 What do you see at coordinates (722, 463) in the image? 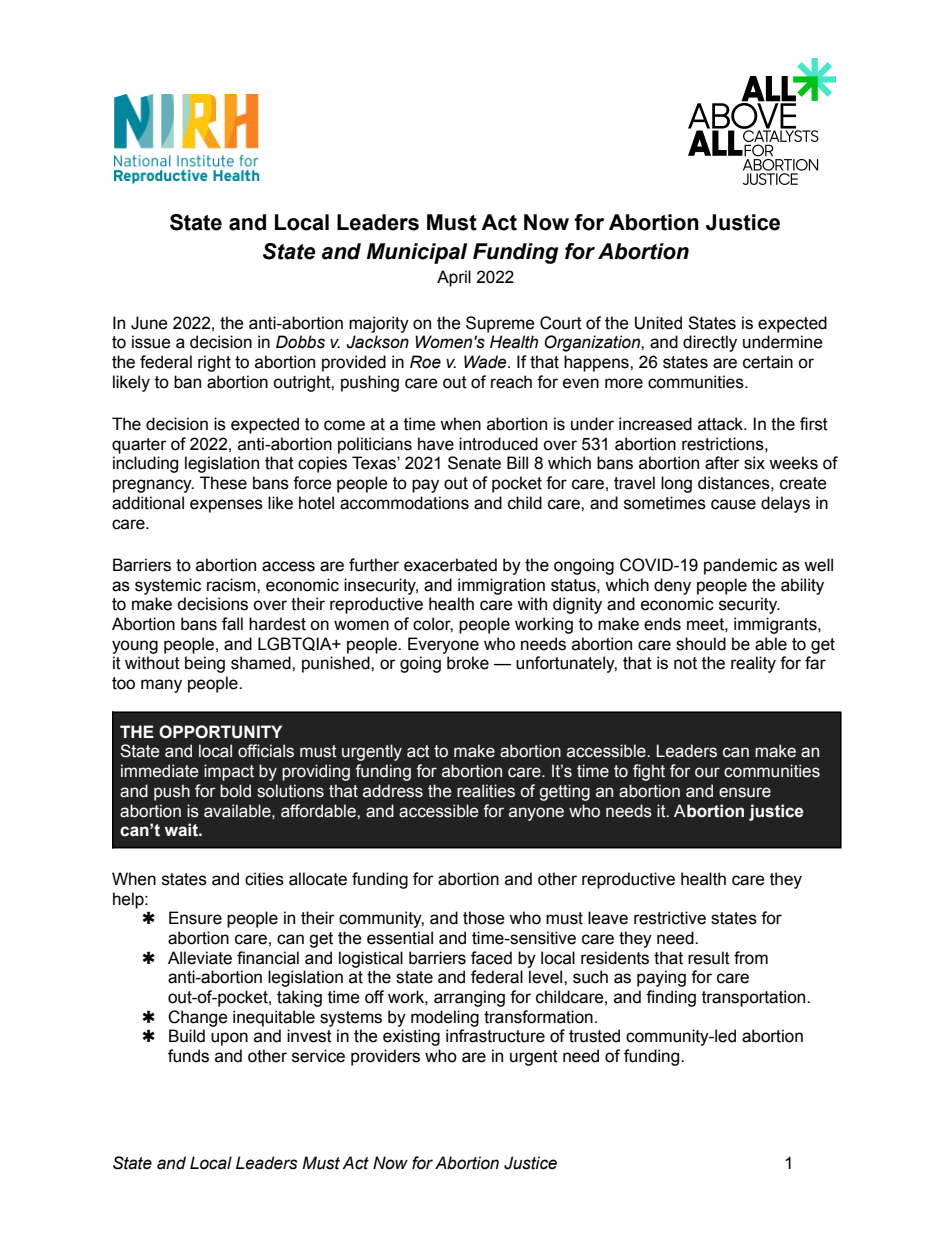
I see `after` at bounding box center [722, 463].
